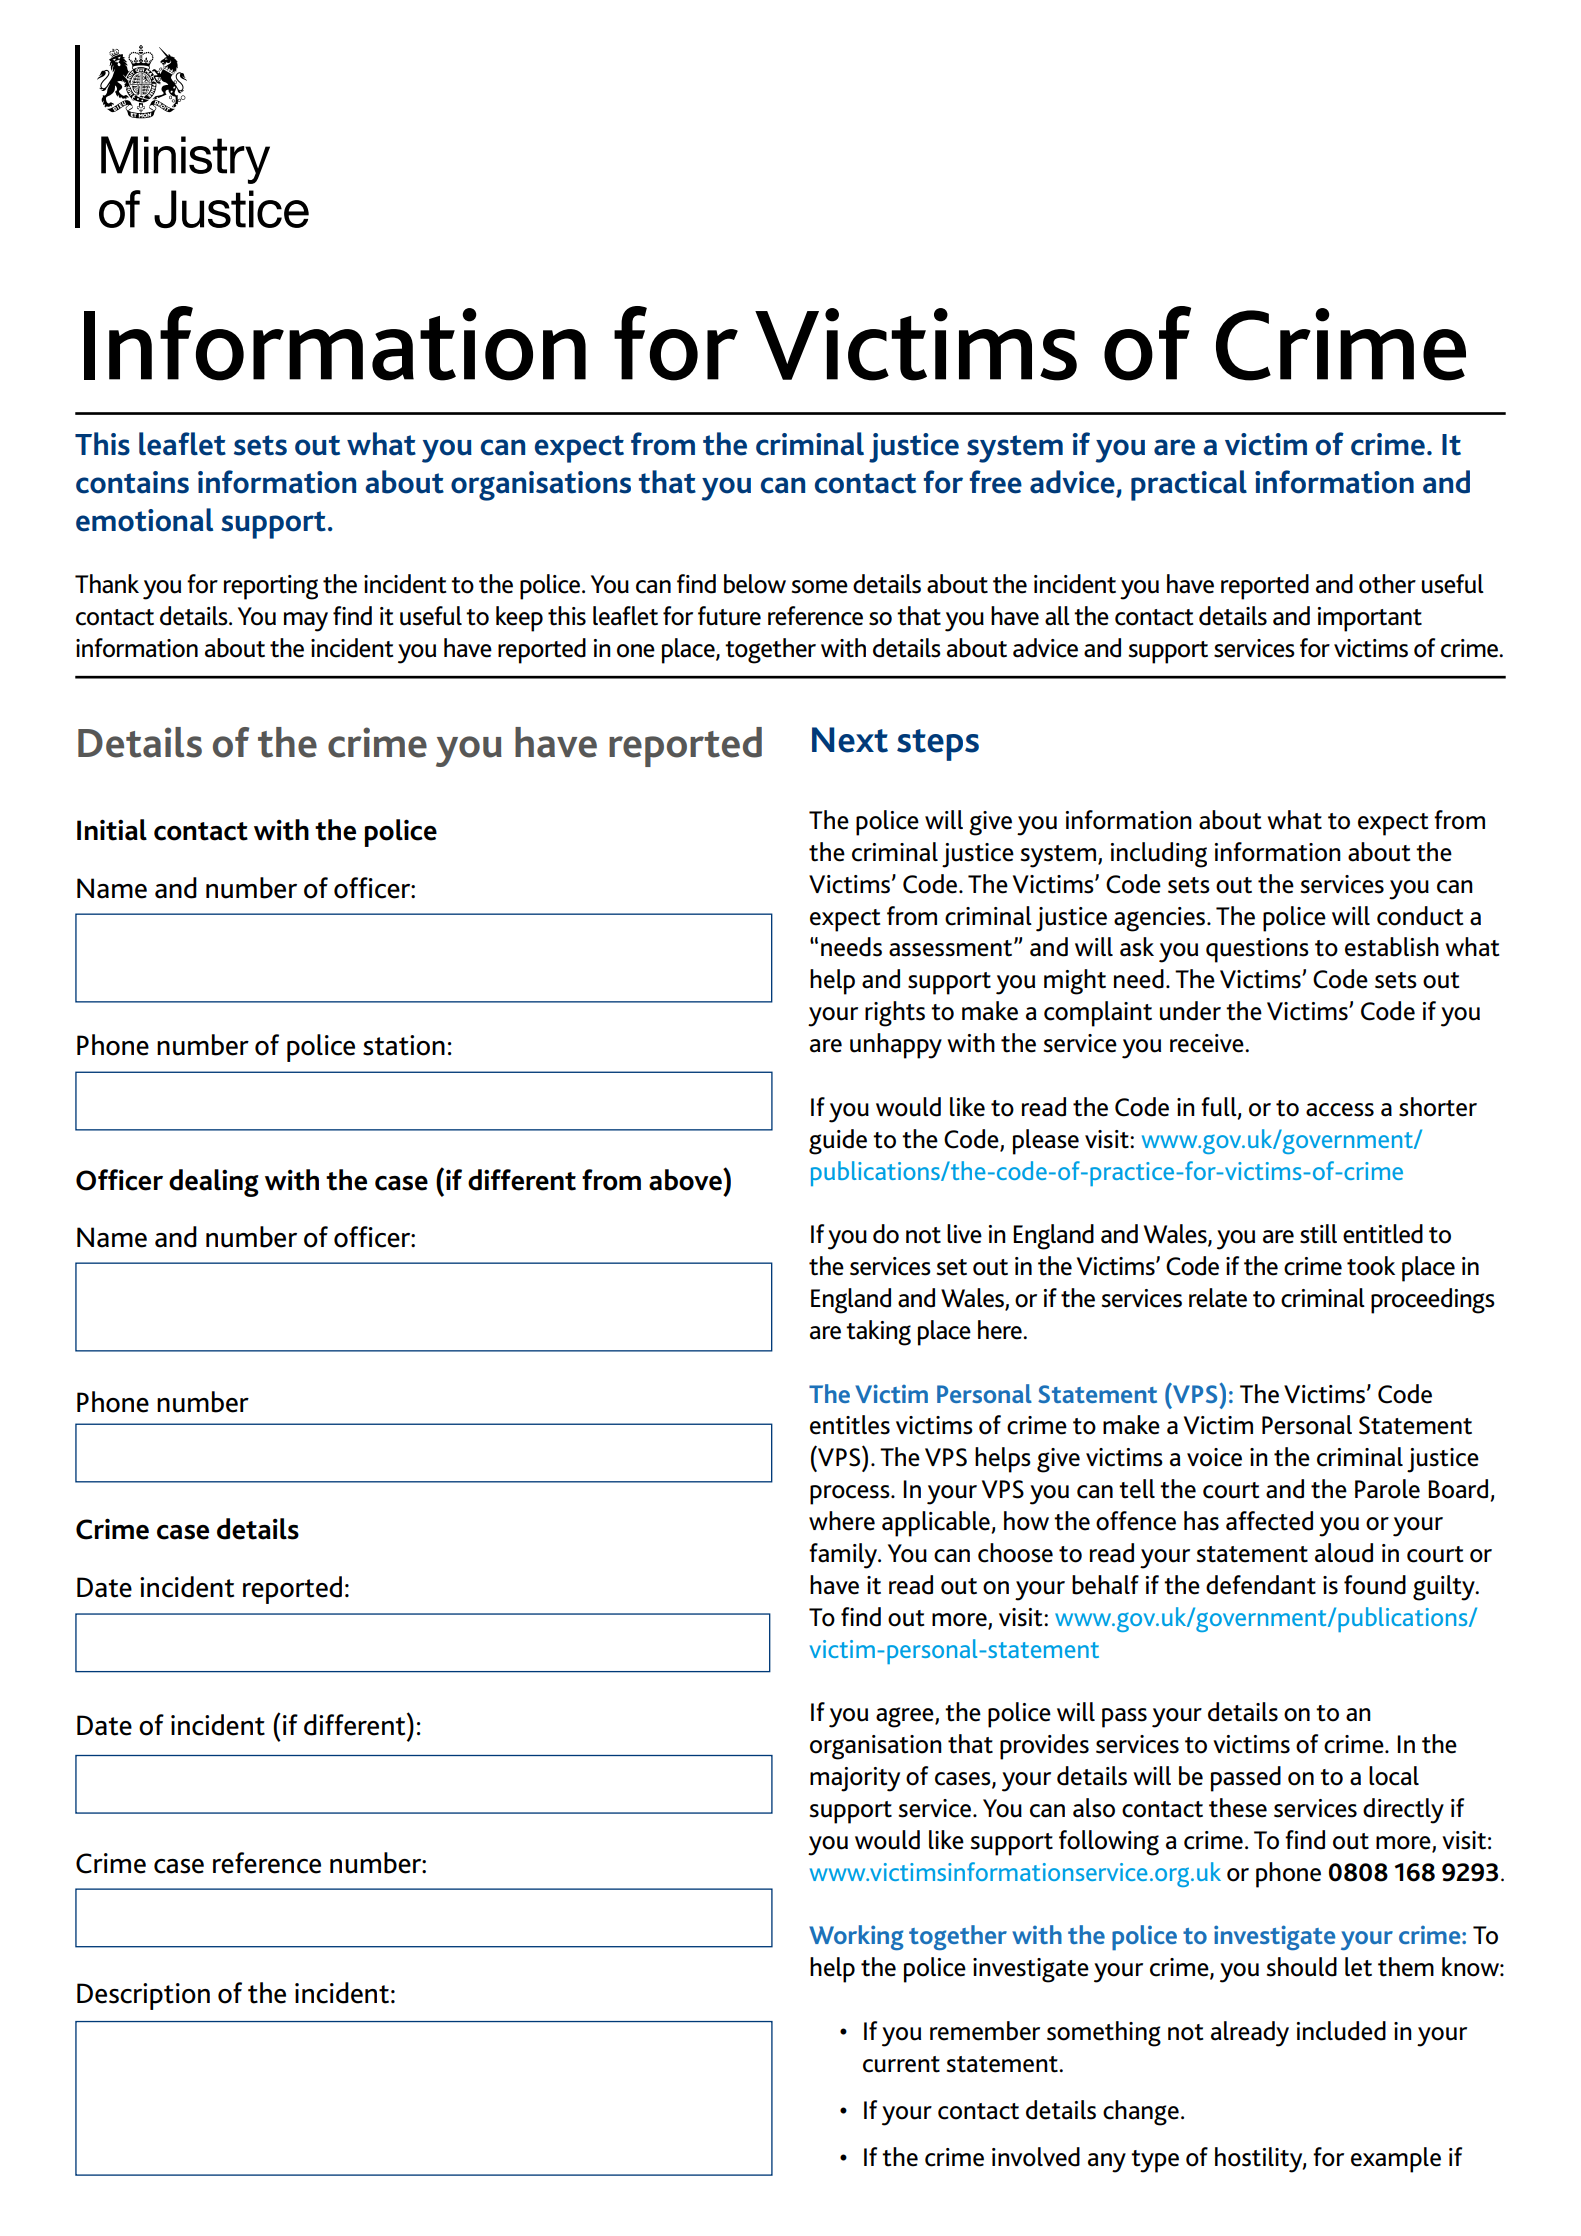  What do you see at coordinates (1387, 584) in the screenshot?
I see `other` at bounding box center [1387, 584].
